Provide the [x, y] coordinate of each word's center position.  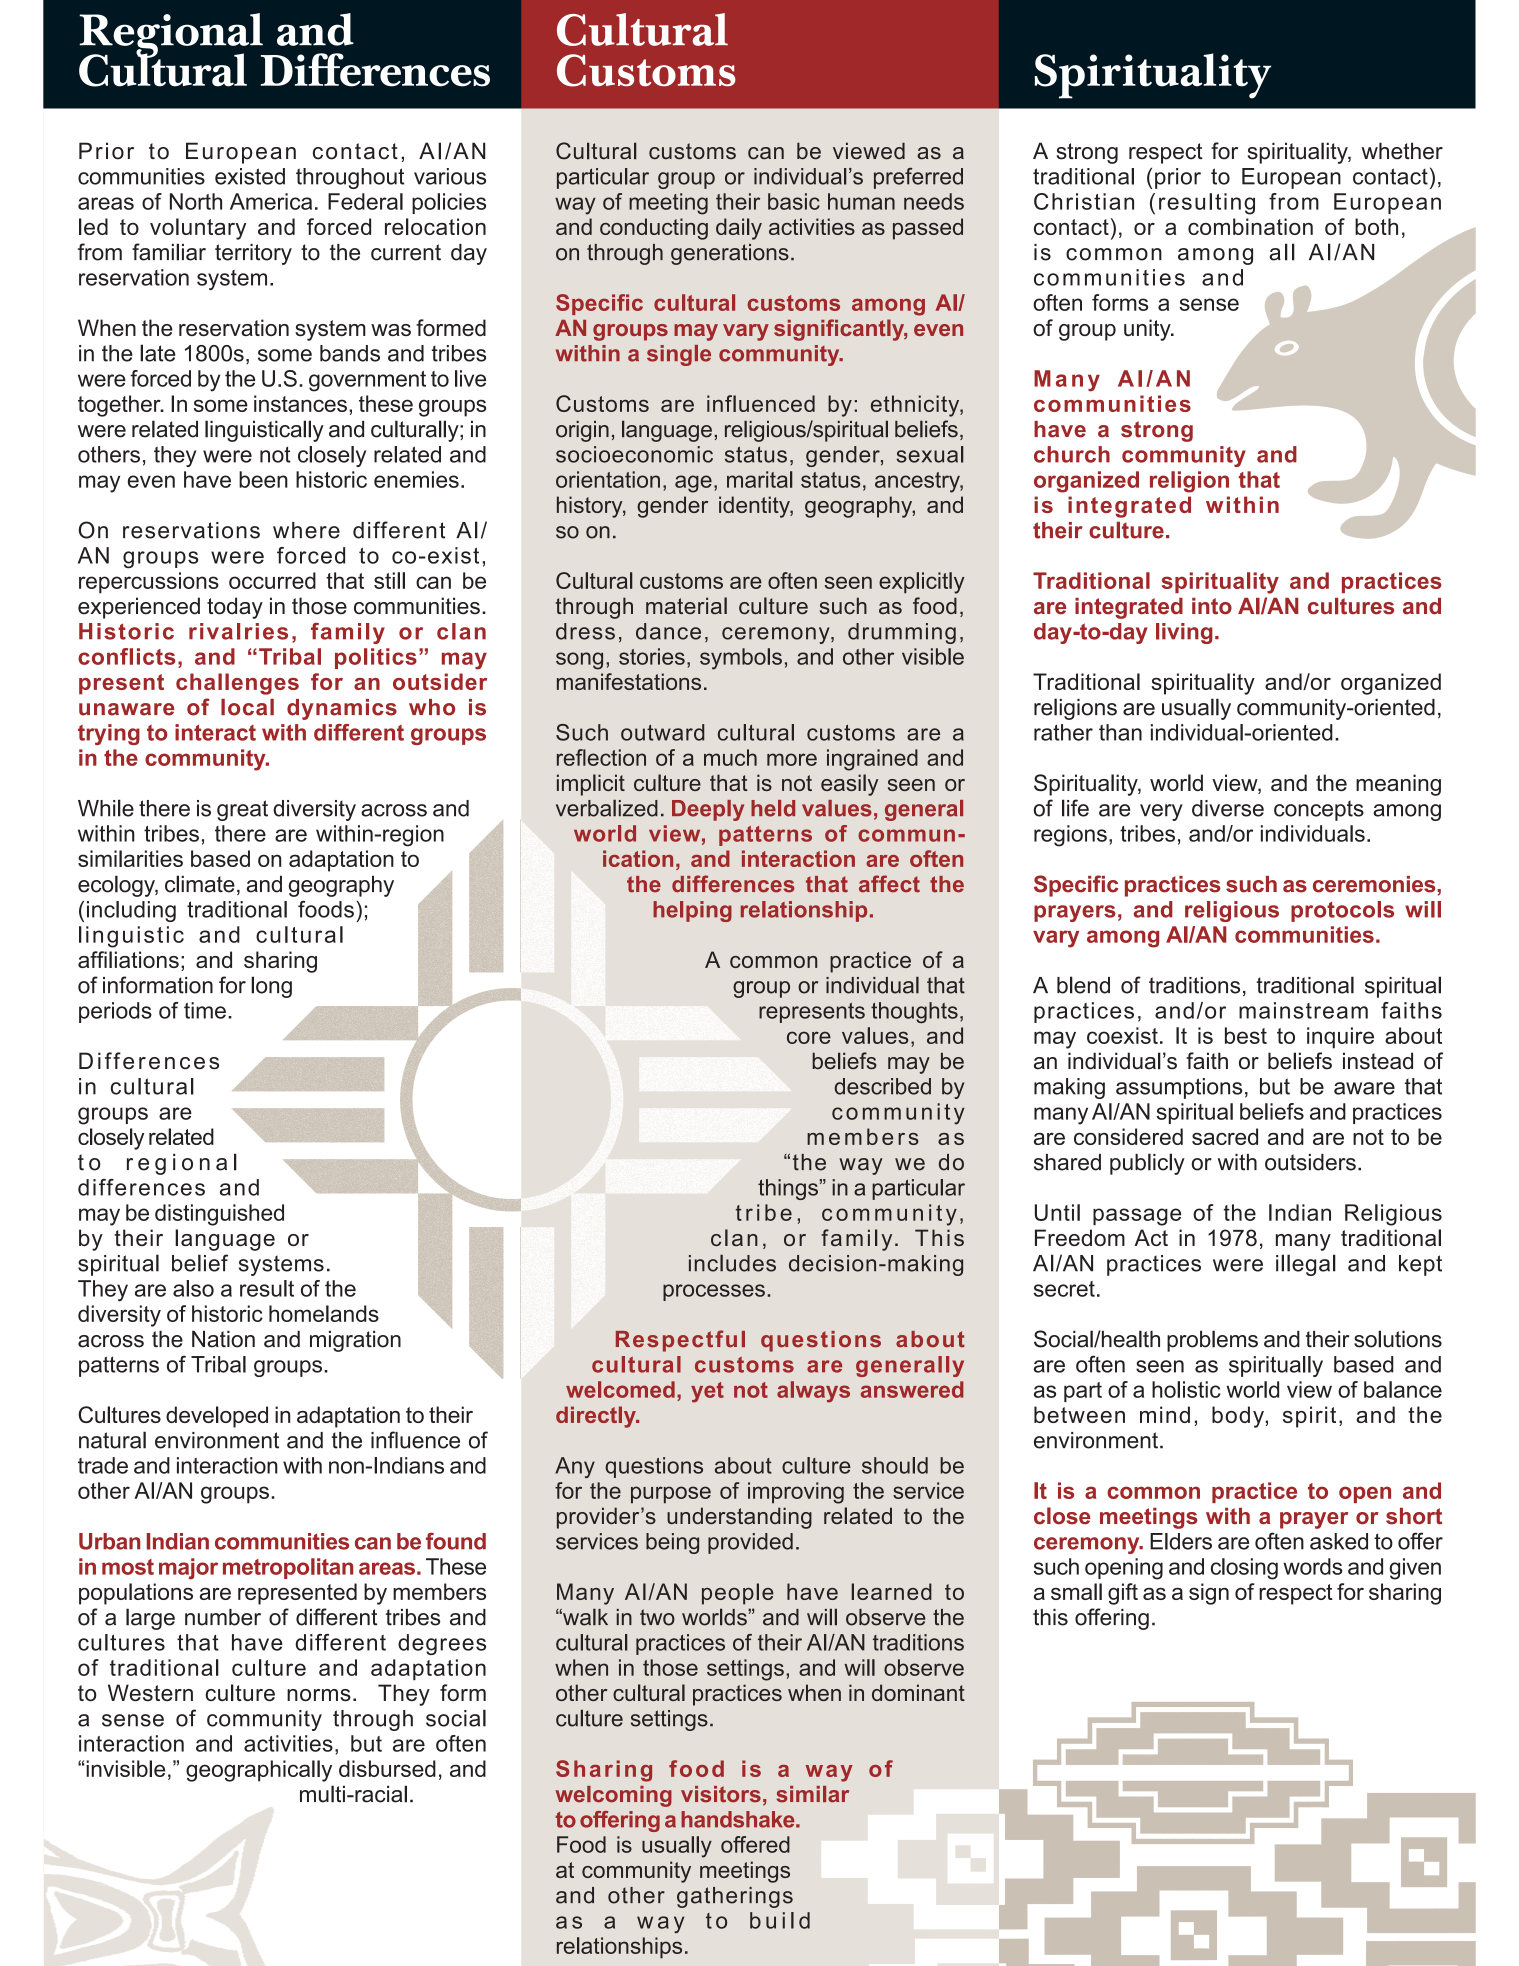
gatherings [735, 1897]
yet [707, 1392]
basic [794, 201]
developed [217, 1417]
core [809, 1037]
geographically [259, 1771]
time [205, 1010]
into [1212, 606]
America [271, 201]
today [235, 608]
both [1376, 226]
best [1246, 1035]
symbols [741, 659]
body [1239, 1417]
